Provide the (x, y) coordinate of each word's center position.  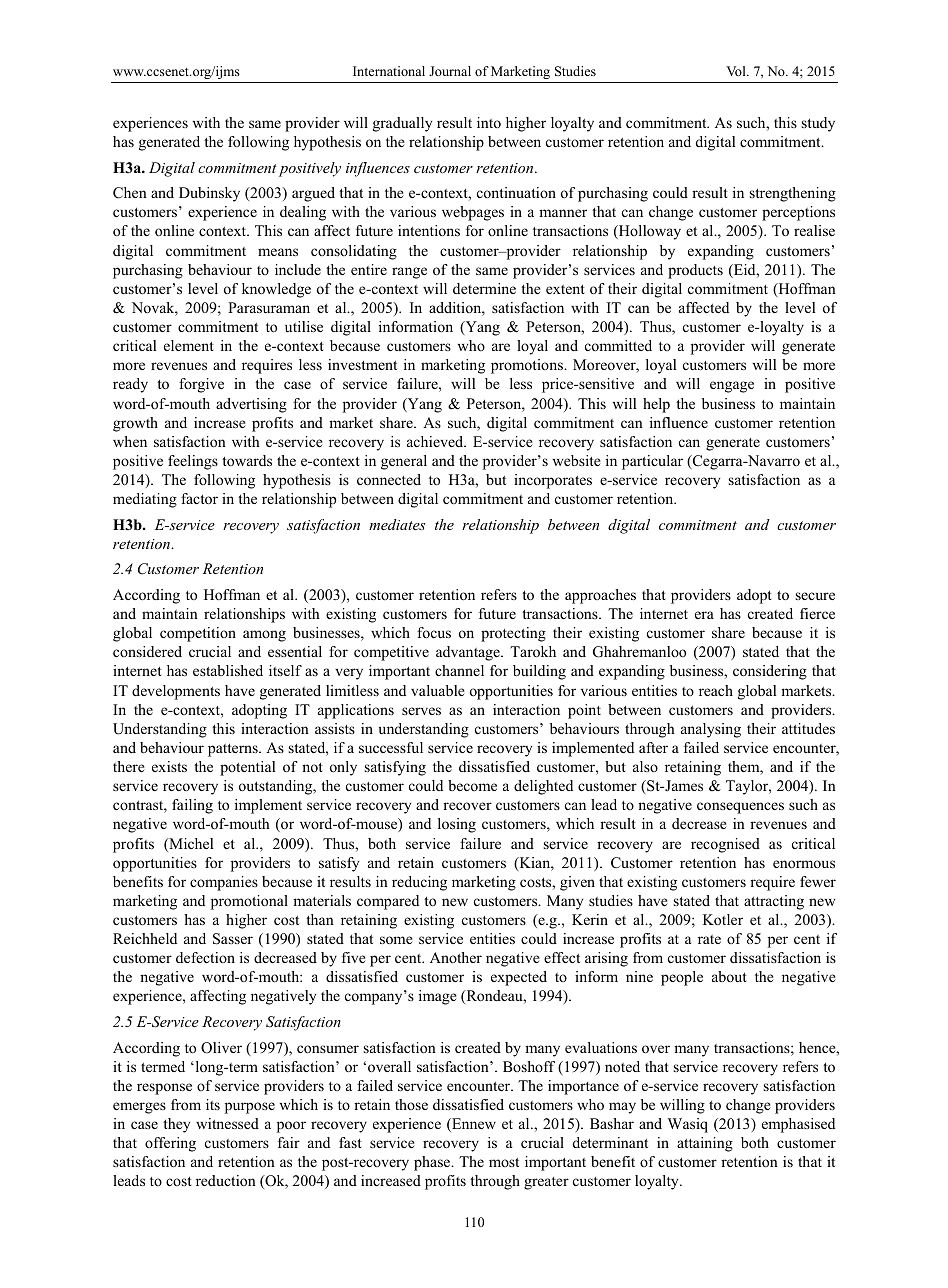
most (504, 1162)
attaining (705, 1144)
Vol (737, 71)
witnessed (227, 1123)
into (489, 122)
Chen (130, 193)
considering (770, 672)
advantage (469, 653)
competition (198, 634)
